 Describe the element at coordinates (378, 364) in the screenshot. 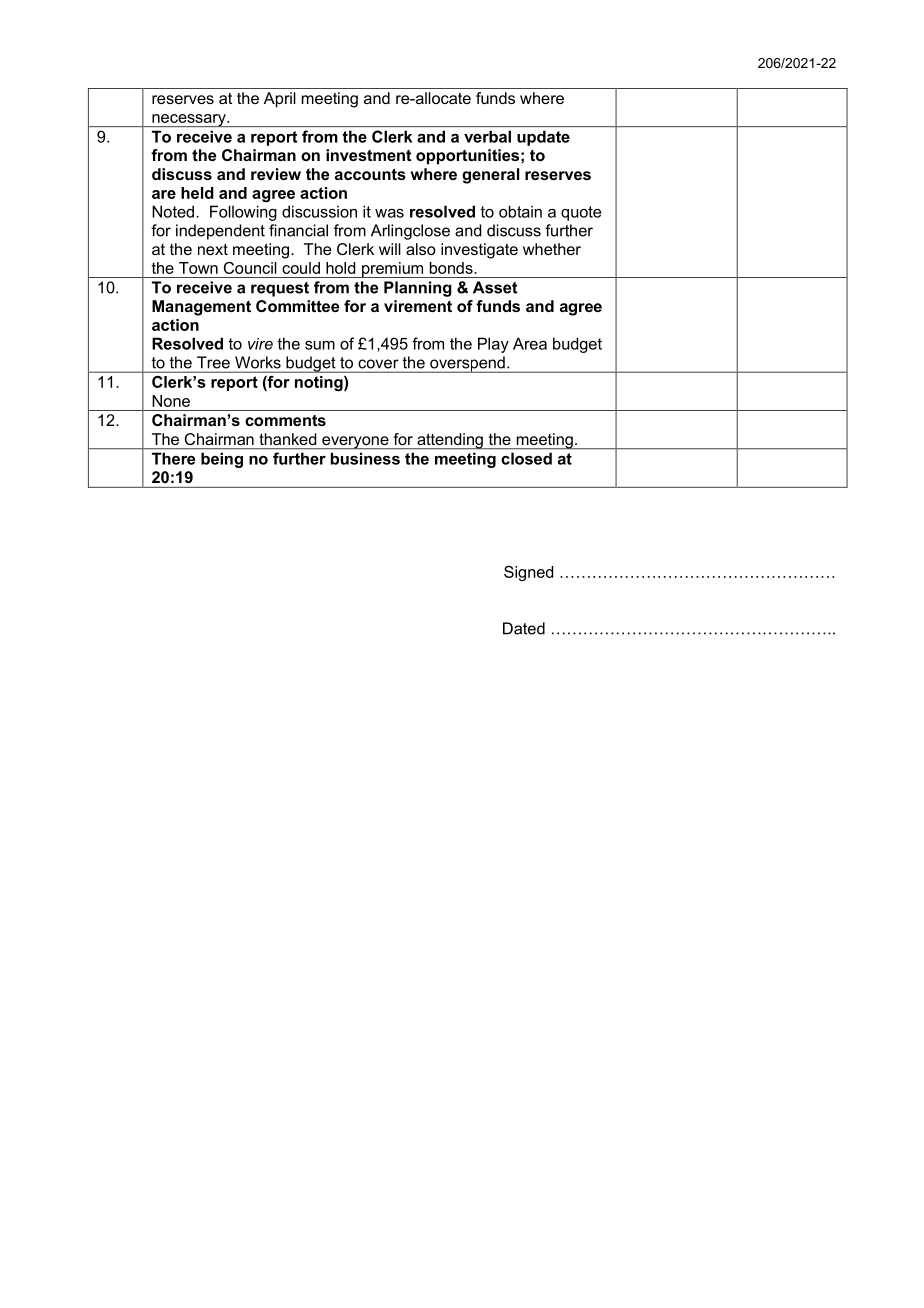

I see `cover` at that location.
